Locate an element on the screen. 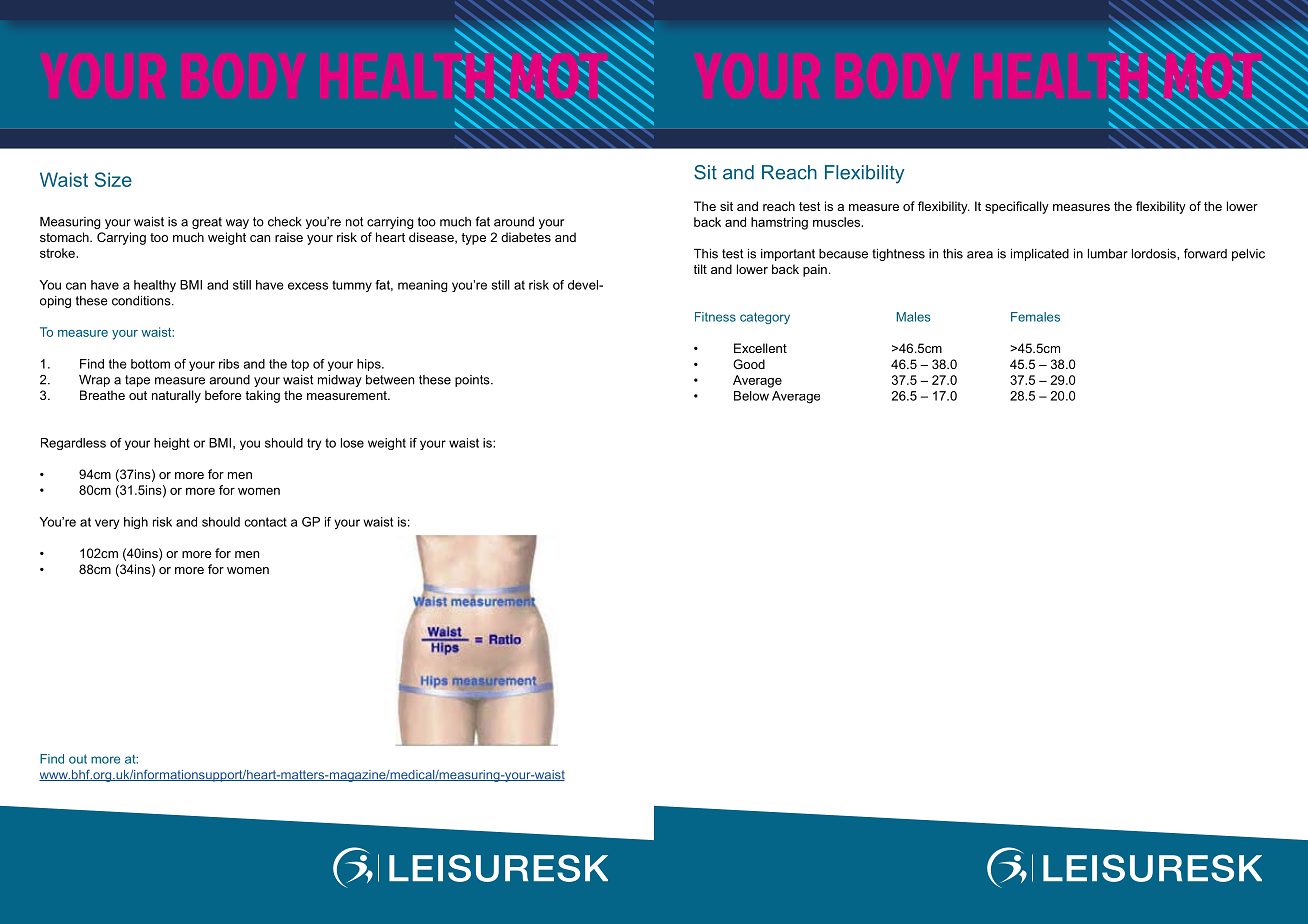  contact is located at coordinates (266, 522).
